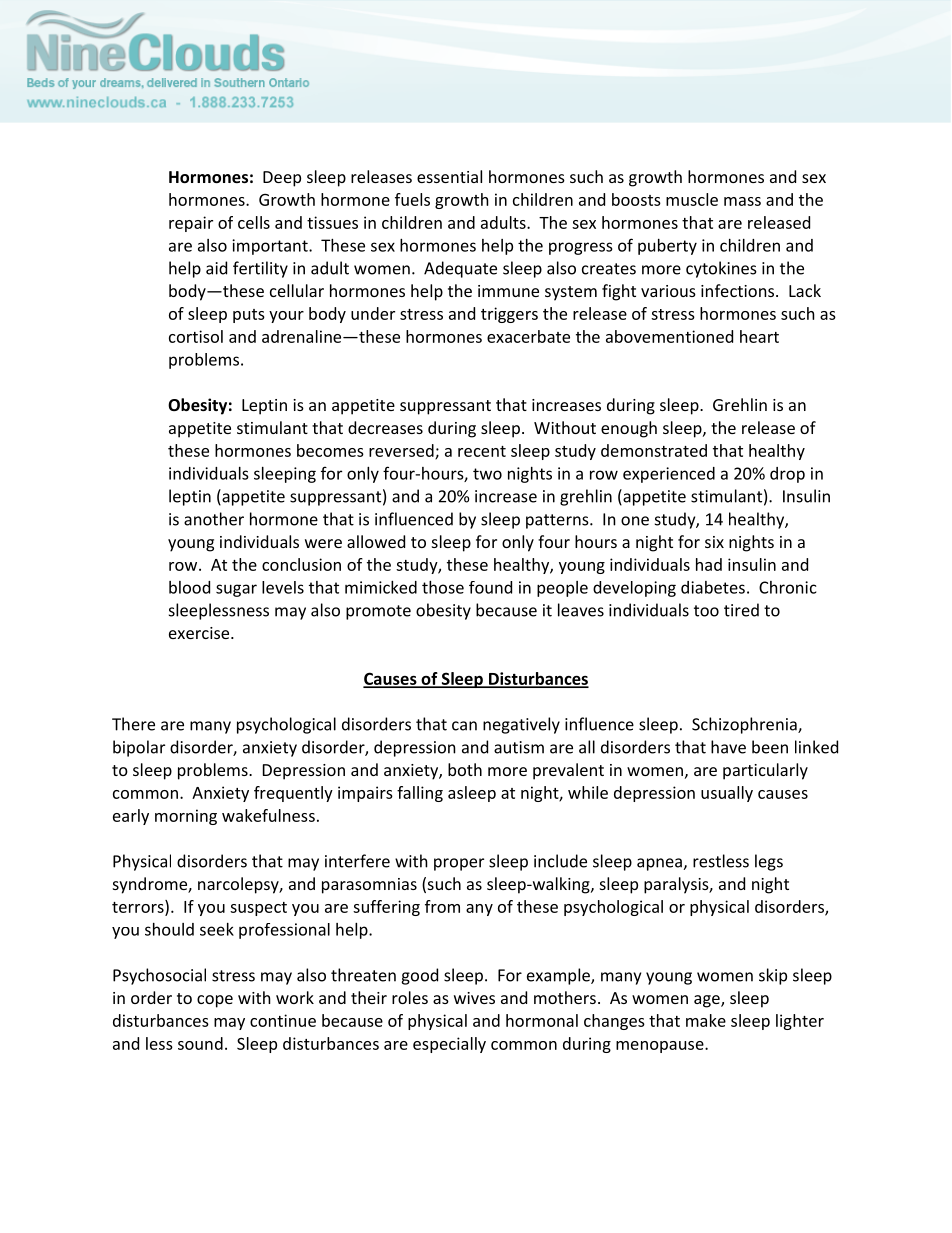 Image resolution: width=952 pixels, height=1233 pixels. I want to click on make, so click(706, 1020).
